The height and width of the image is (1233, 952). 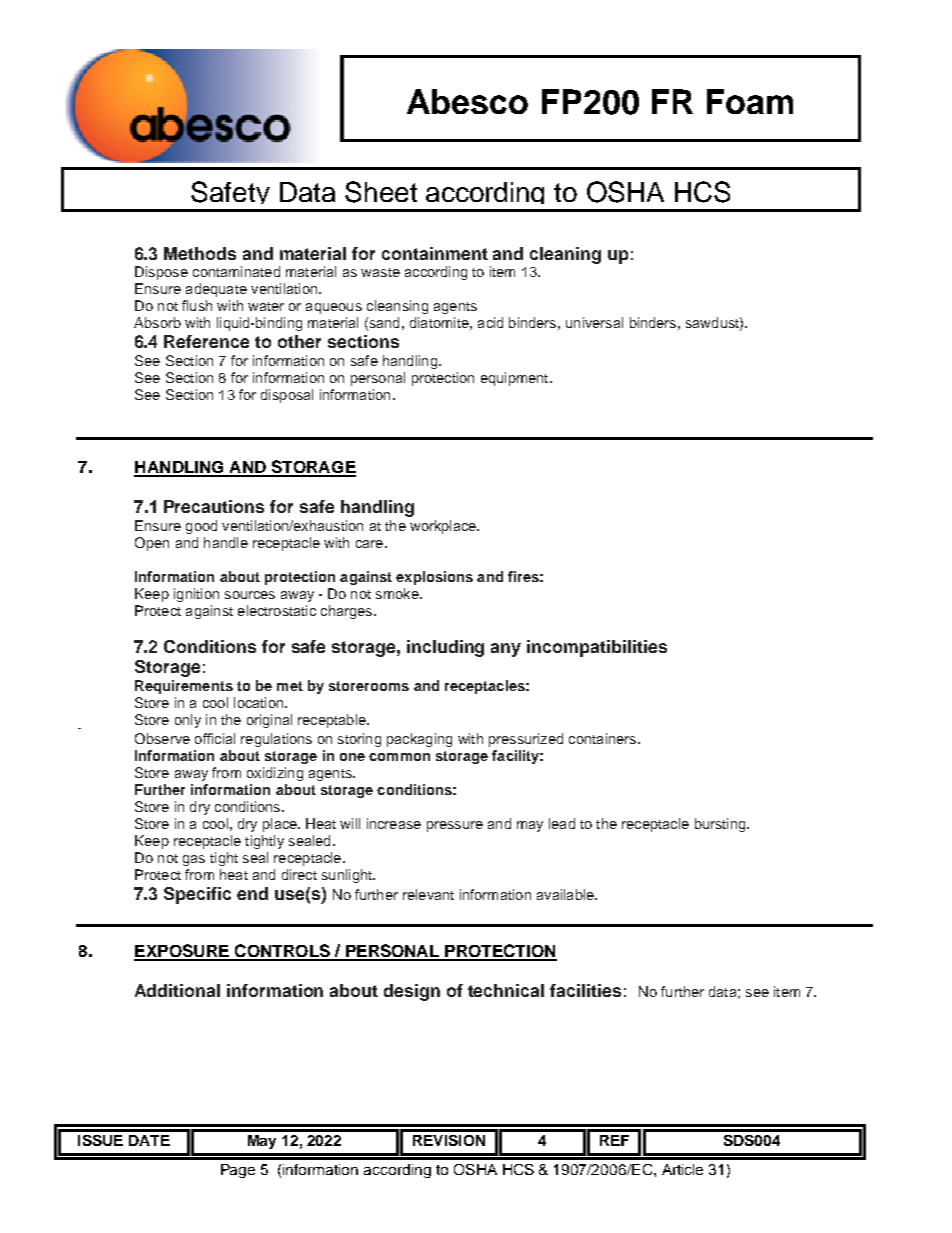 What do you see at coordinates (238, 1171) in the image?
I see `Page` at bounding box center [238, 1171].
